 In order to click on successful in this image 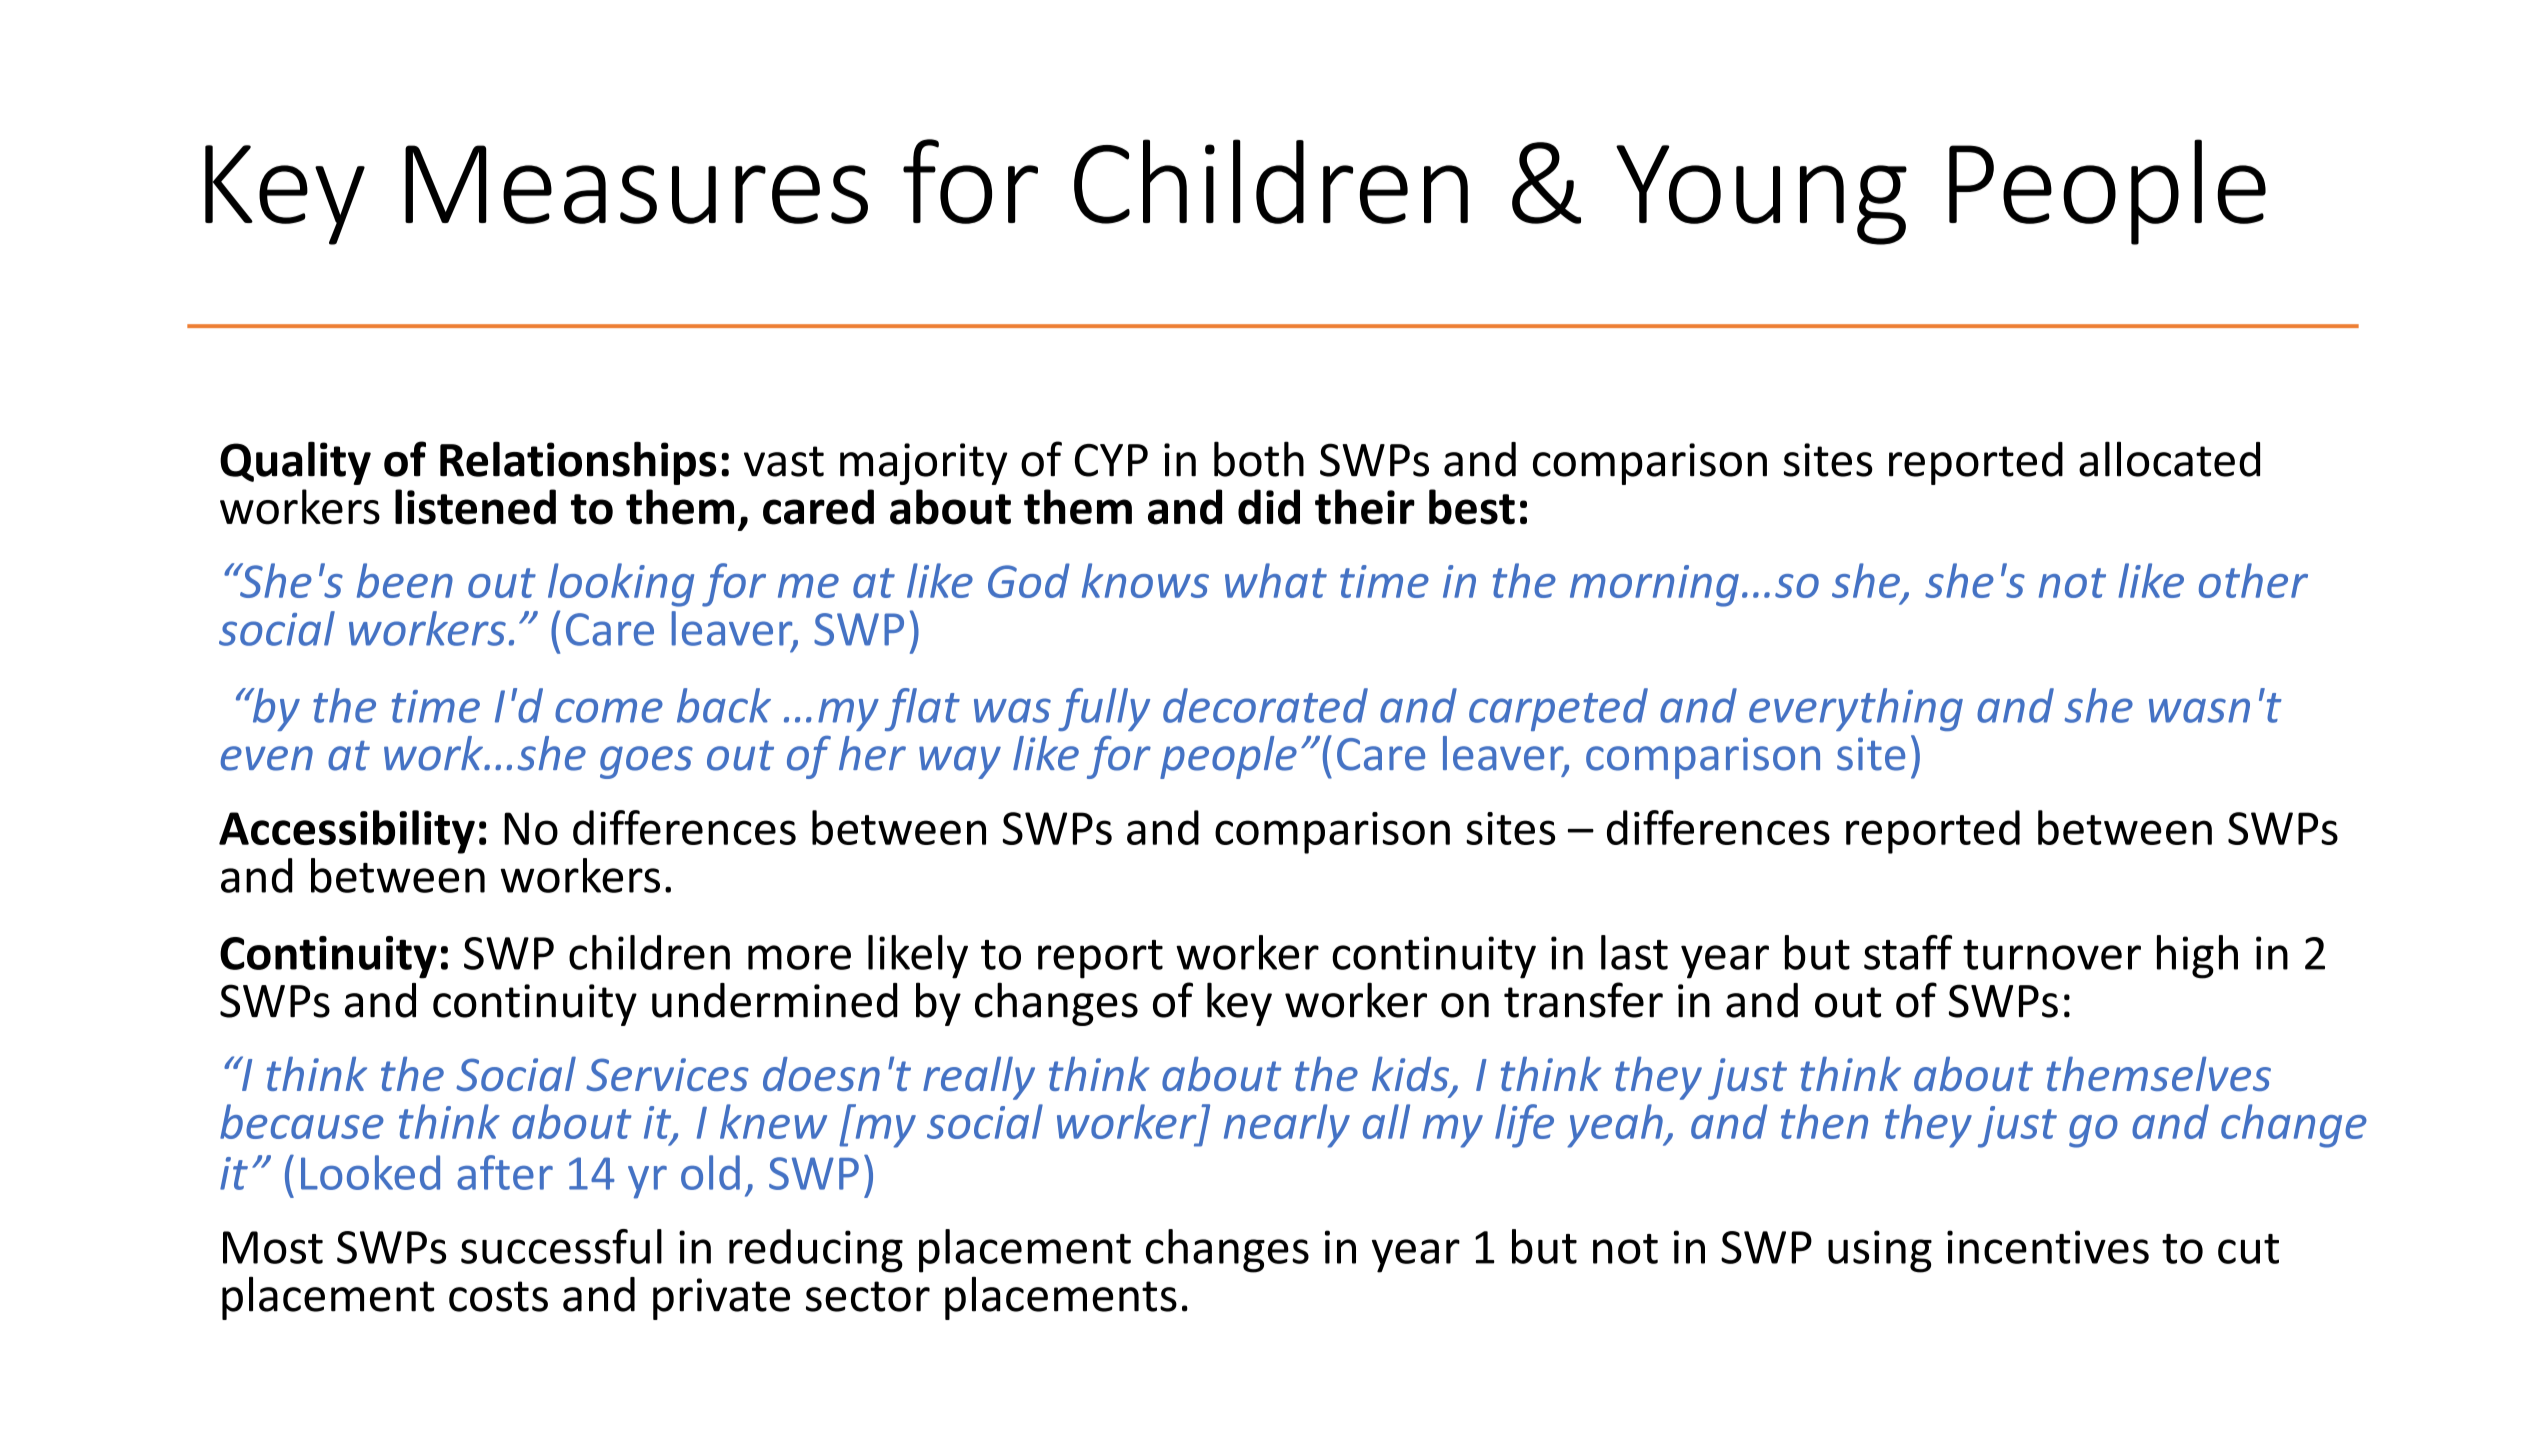, I will do `click(561, 1246)`.
